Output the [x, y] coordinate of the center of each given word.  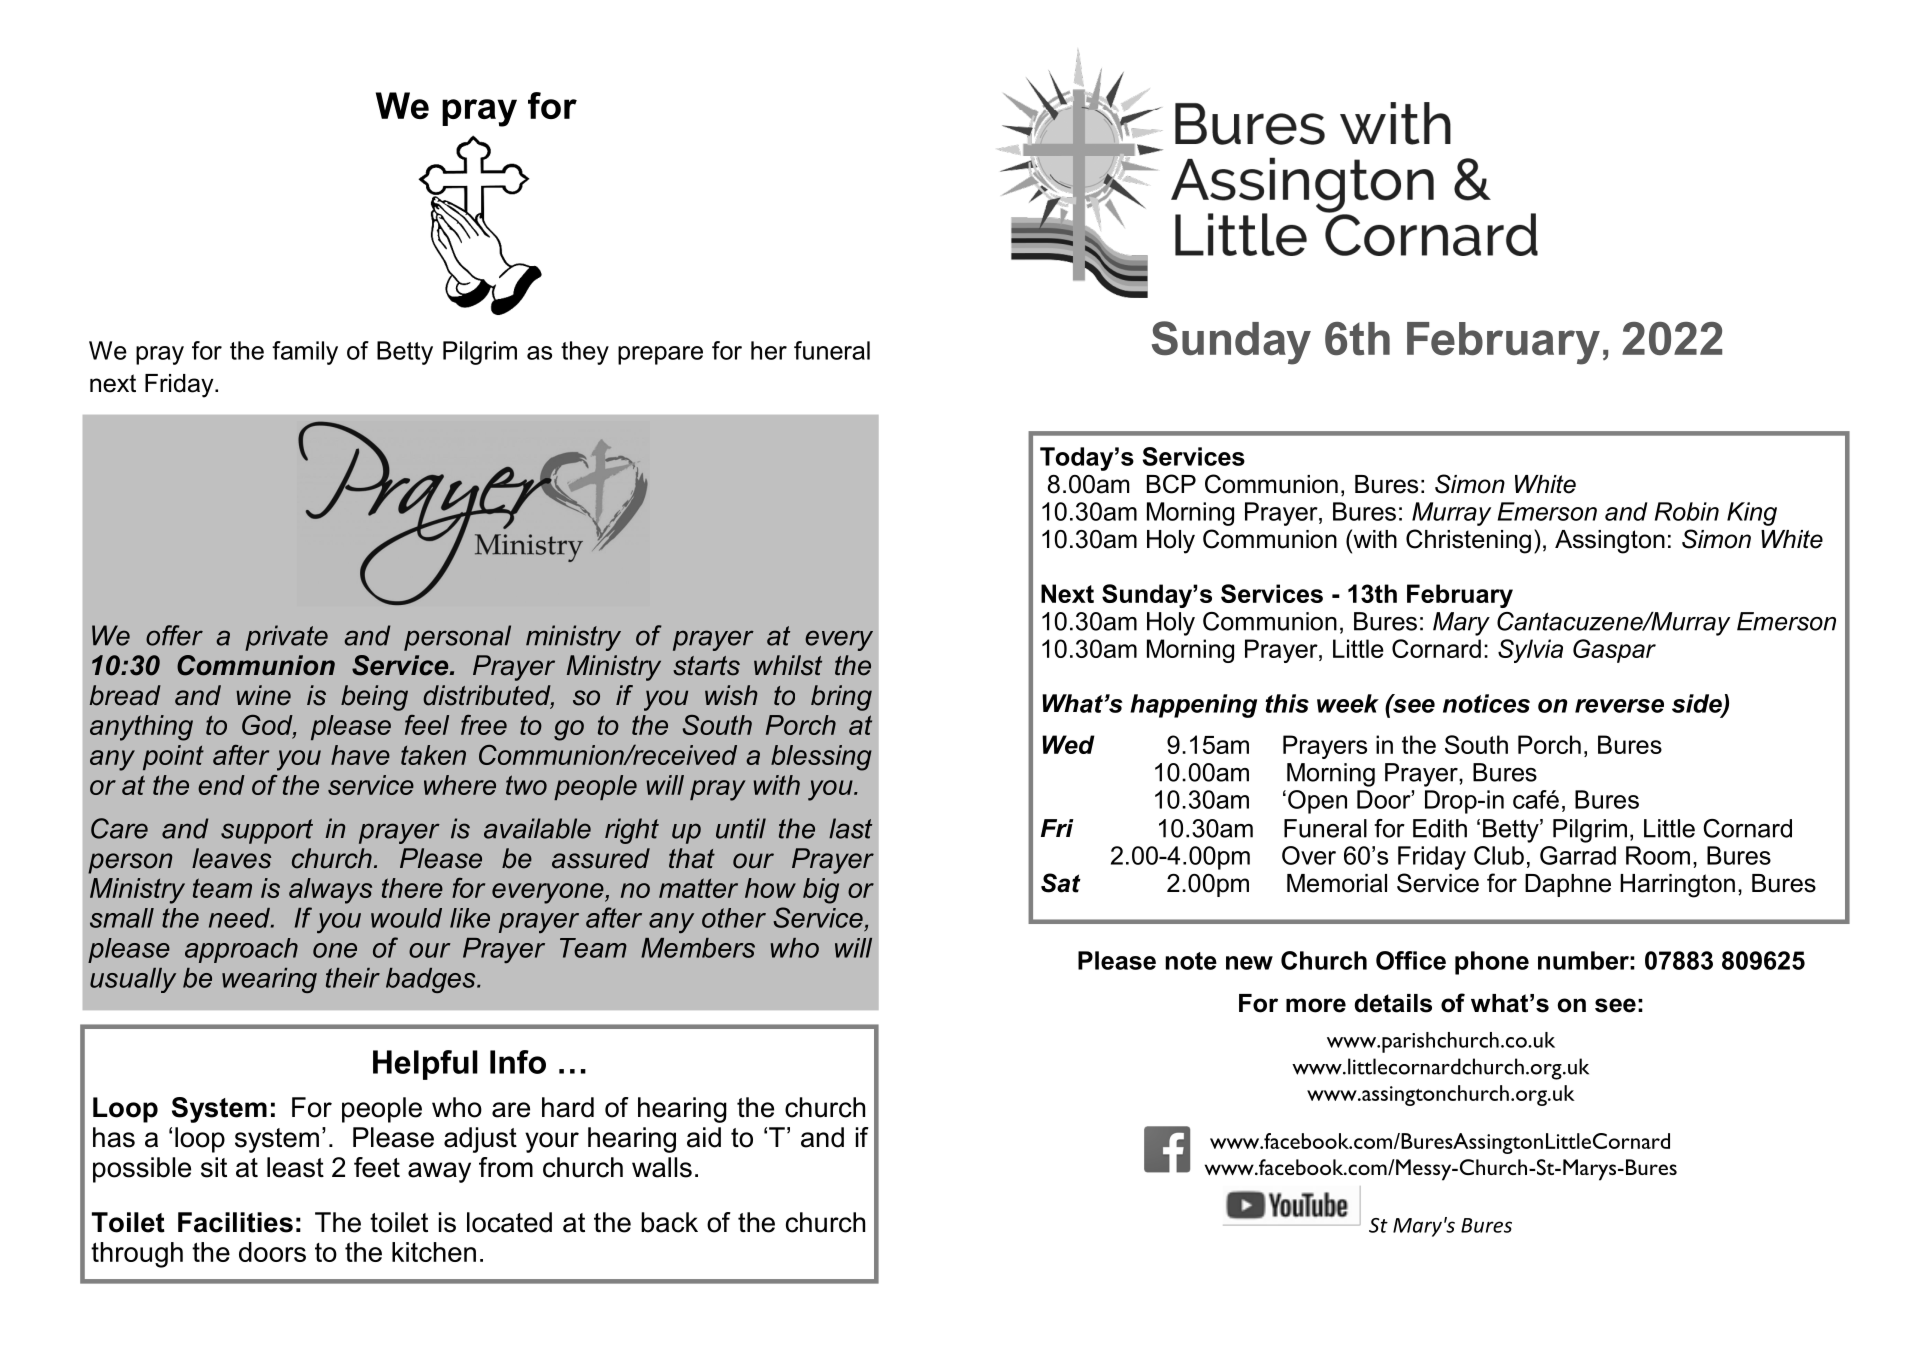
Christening [1468, 541]
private [286, 638]
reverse [1619, 706]
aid [704, 1137]
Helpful [425, 1065]
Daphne [1568, 885]
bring [841, 698]
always [330, 891]
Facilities [235, 1222]
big [821, 891]
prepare [660, 355]
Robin [1687, 511]
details [1393, 1003]
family [305, 353]
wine [263, 695]
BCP [1171, 484]
